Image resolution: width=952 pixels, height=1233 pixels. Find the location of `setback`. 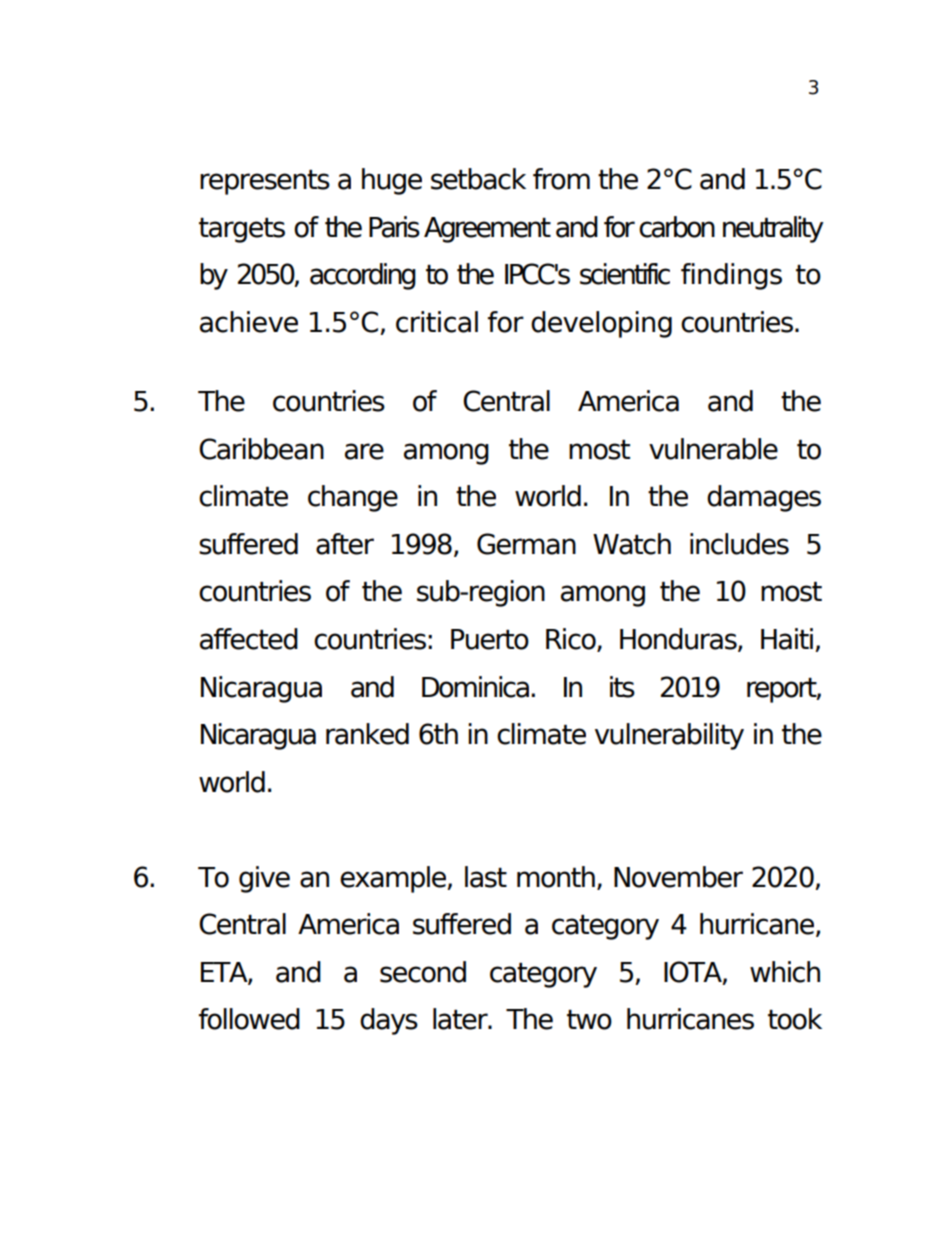

setback is located at coordinates (478, 179).
